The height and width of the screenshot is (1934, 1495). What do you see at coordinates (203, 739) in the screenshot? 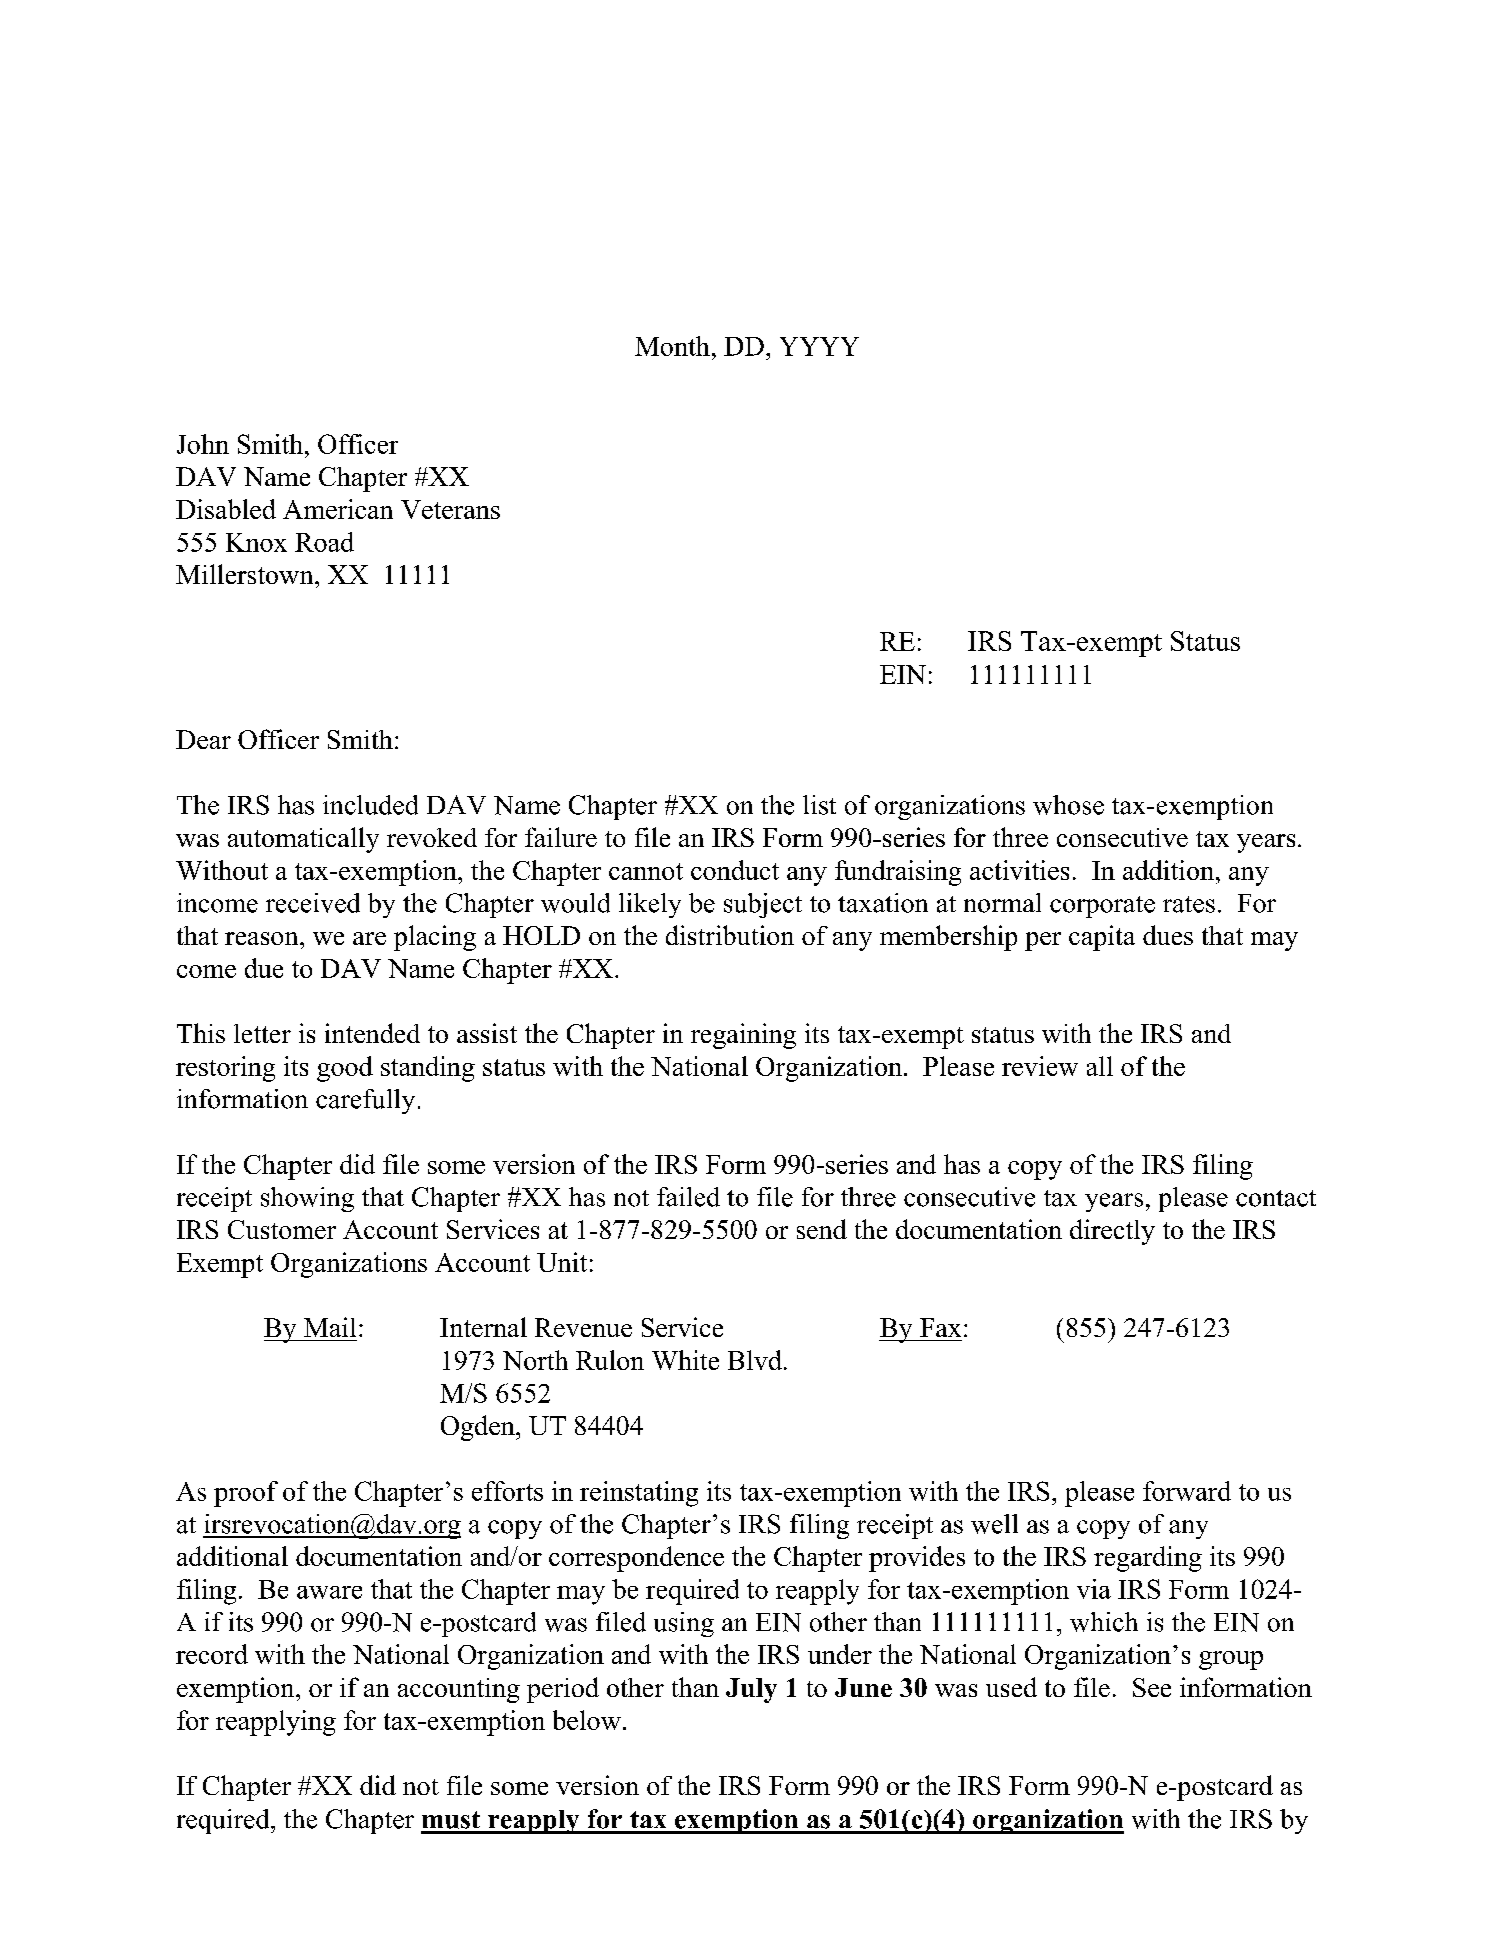
I see `Dear` at bounding box center [203, 739].
